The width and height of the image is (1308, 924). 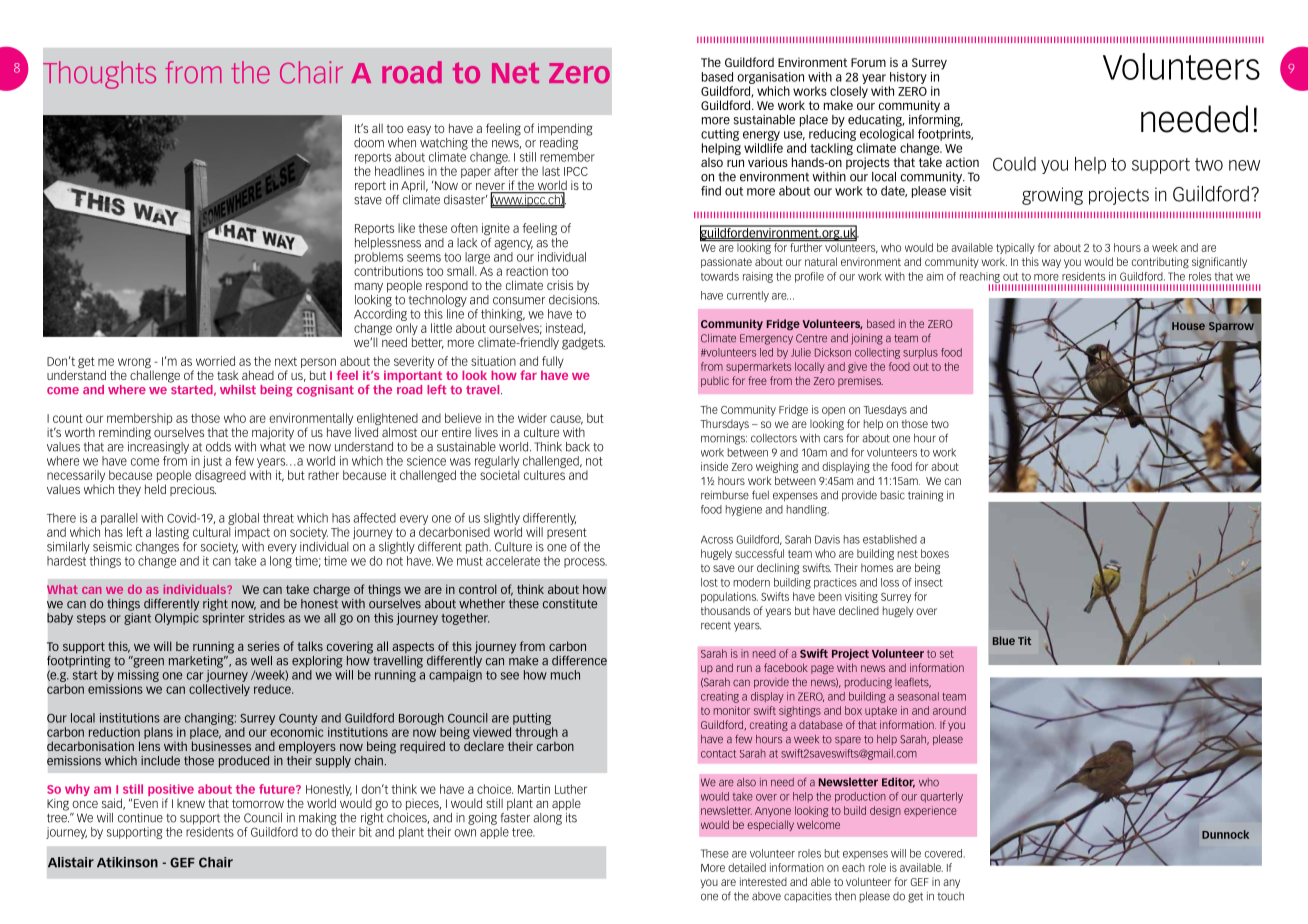 What do you see at coordinates (1004, 640) in the image?
I see `Blue` at bounding box center [1004, 640].
